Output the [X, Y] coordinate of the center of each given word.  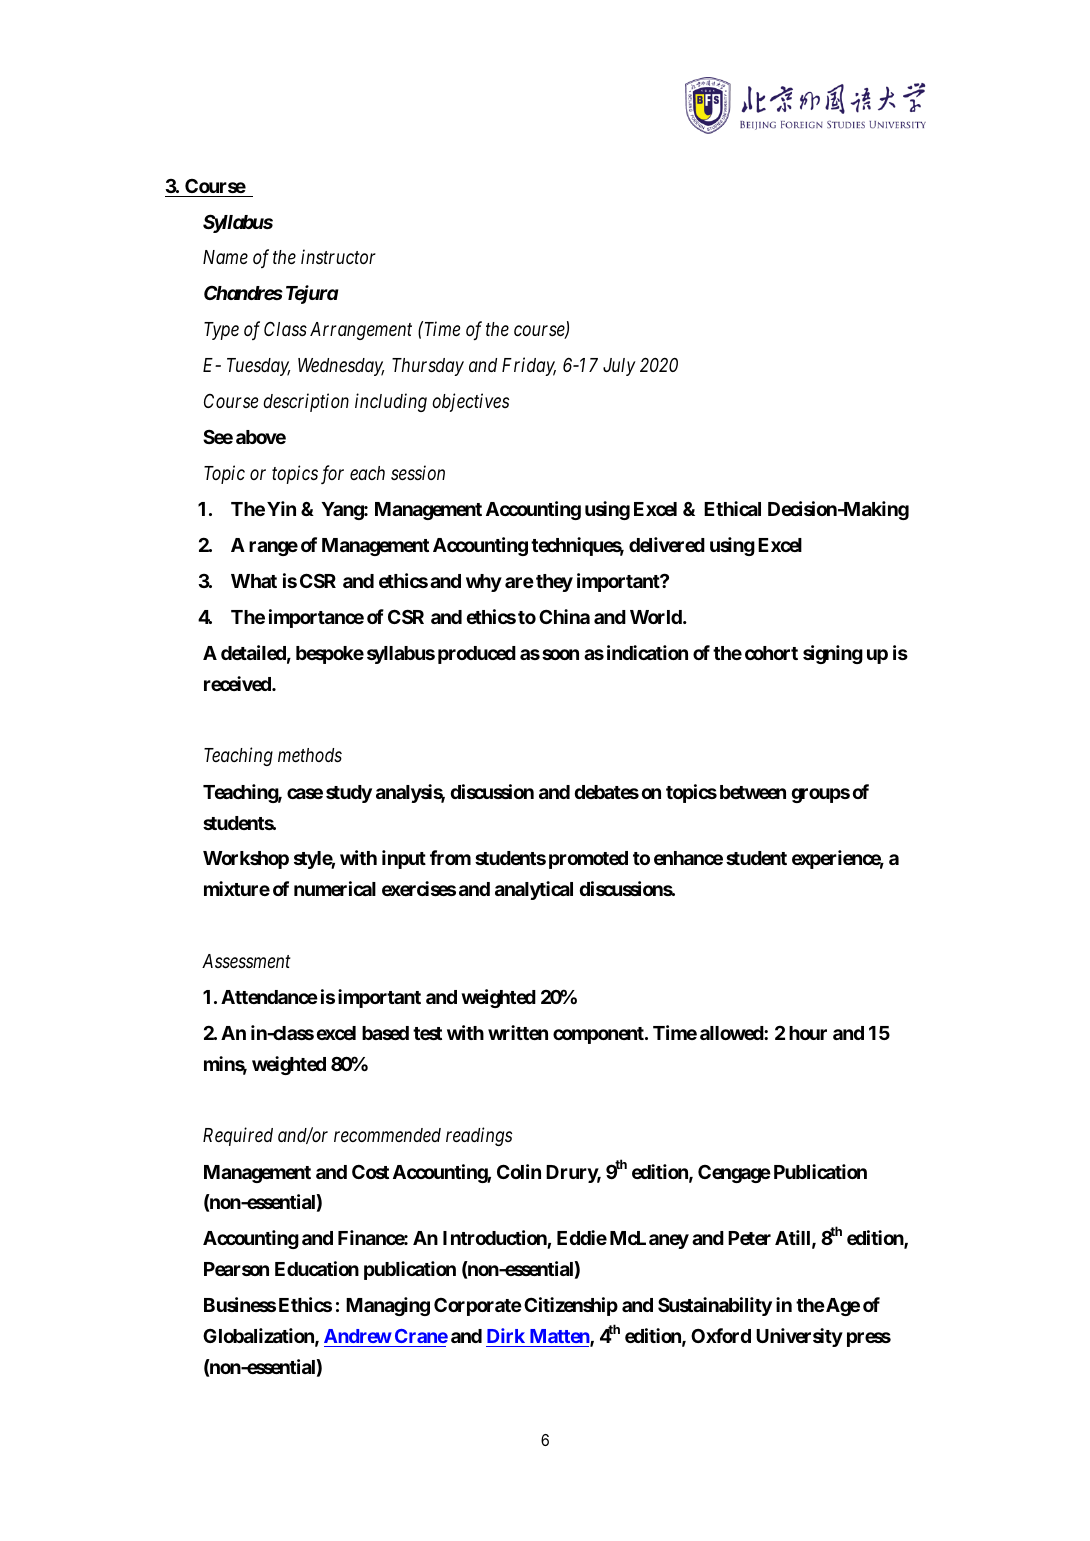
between [753, 792]
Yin [281, 508]
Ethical [732, 508]
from [450, 857]
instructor [338, 257]
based [385, 1033]
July [619, 367]
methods [310, 755]
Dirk [506, 1335]
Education [317, 1268]
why [484, 583]
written [518, 1032]
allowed [732, 1033]
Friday [529, 366]
